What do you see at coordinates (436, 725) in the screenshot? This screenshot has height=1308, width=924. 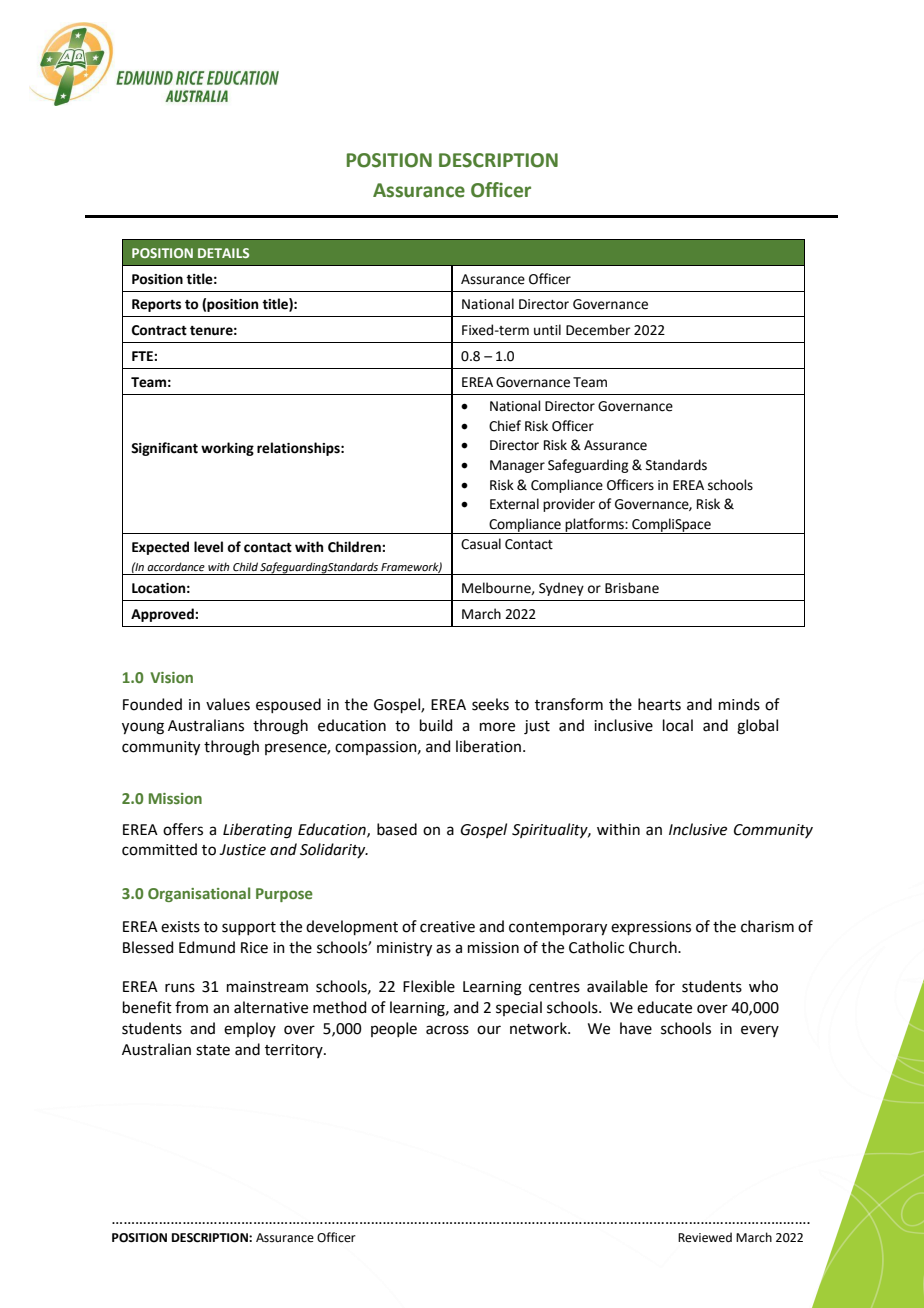 I see `build` at bounding box center [436, 725].
